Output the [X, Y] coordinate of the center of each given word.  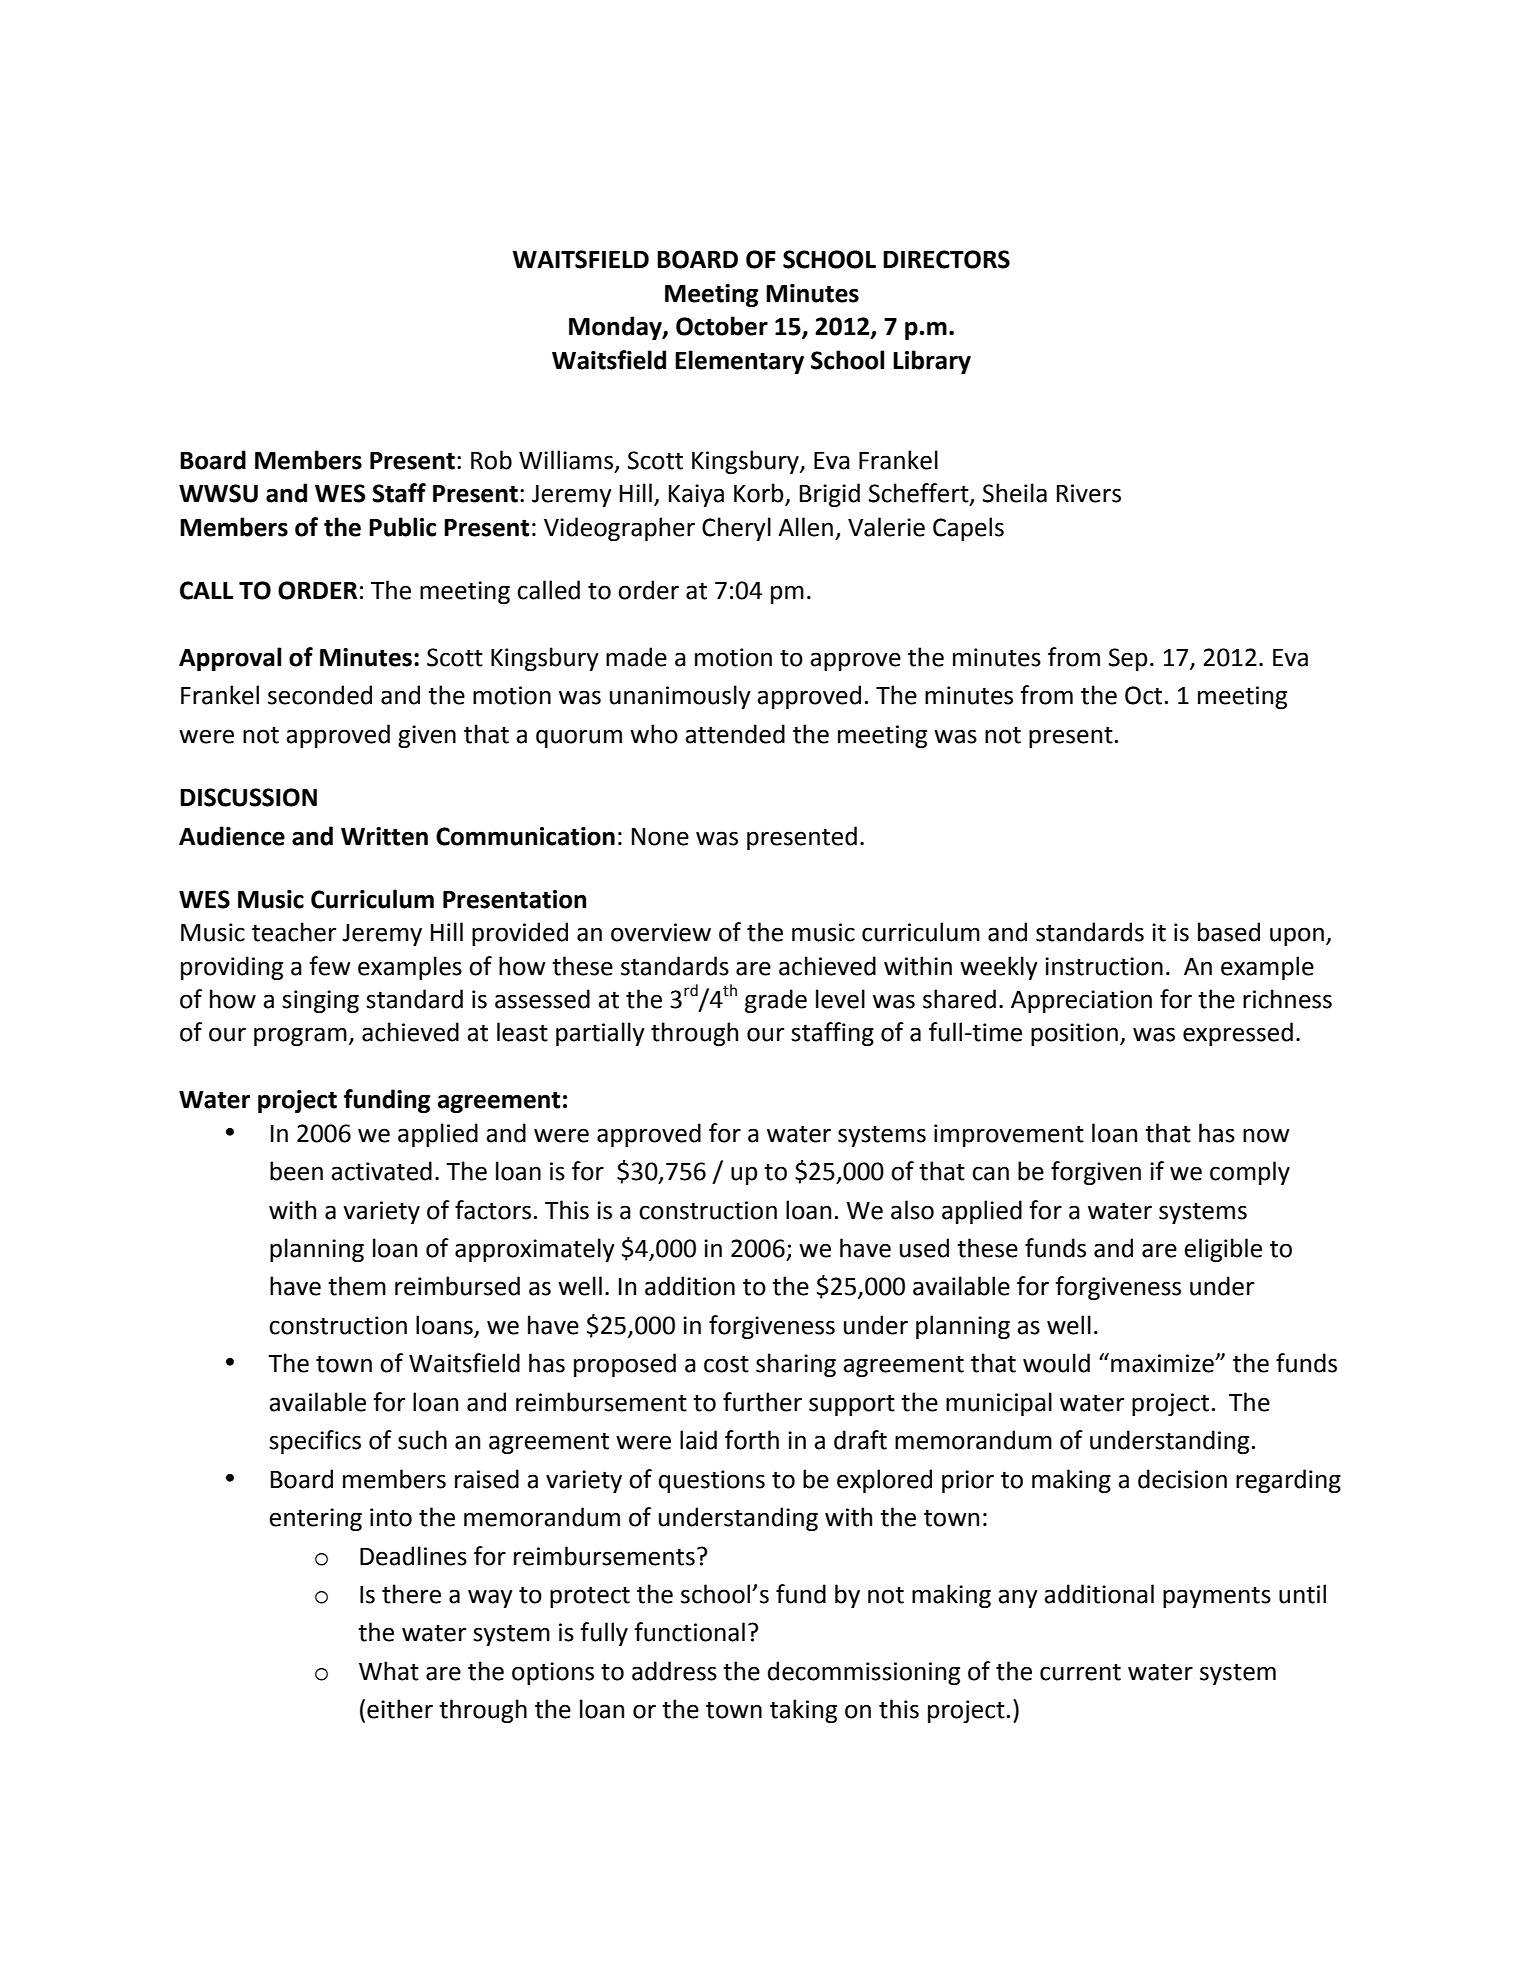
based [1229, 932]
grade [776, 1001]
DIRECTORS [946, 259]
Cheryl [736, 529]
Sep [1128, 659]
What [389, 1671]
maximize [1163, 1363]
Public [402, 527]
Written [384, 836]
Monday [616, 328]
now [1266, 1135]
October [722, 326]
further [762, 1402]
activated [381, 1171]
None [660, 837]
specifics [315, 1442]
